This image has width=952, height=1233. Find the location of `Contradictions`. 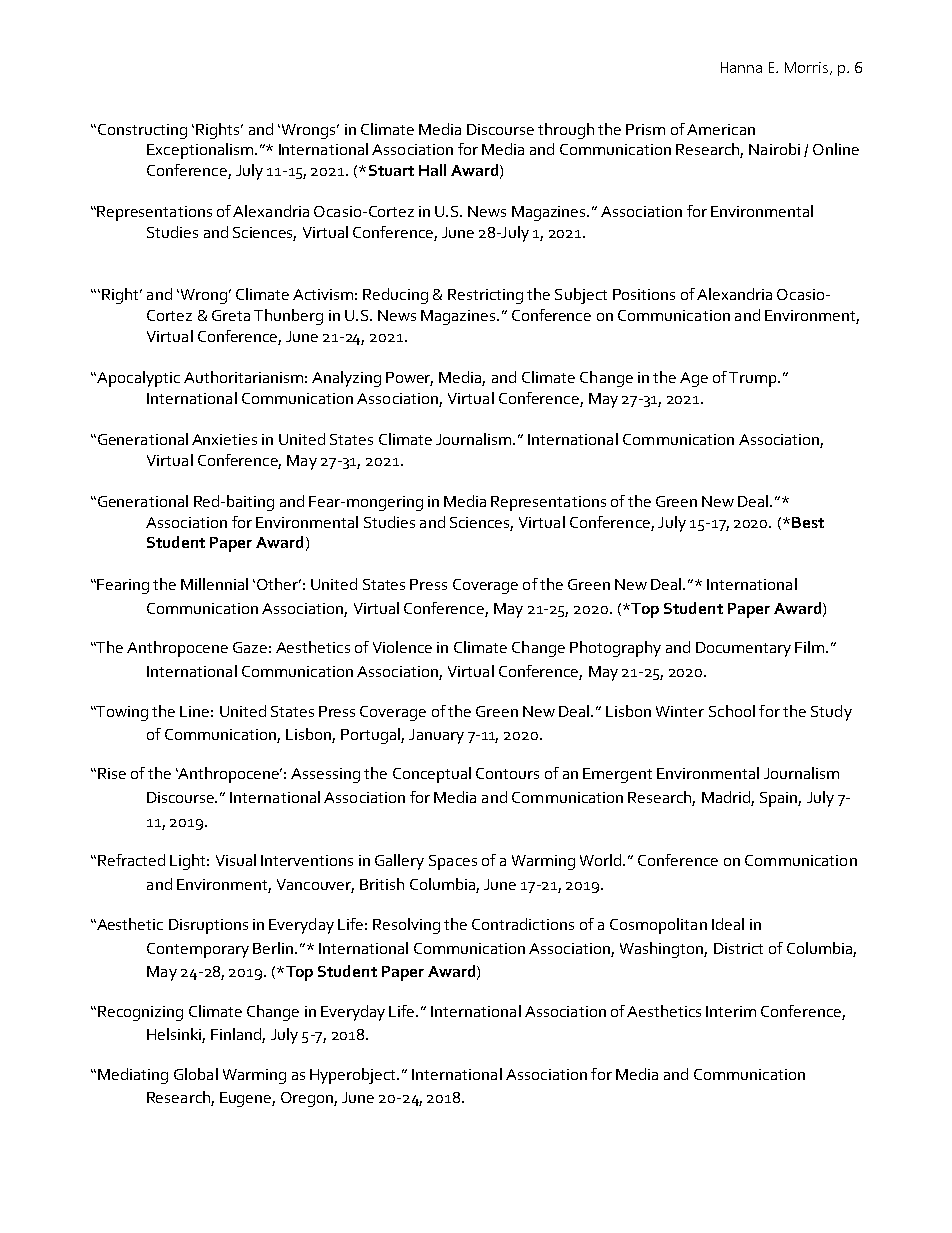

Contradictions is located at coordinates (523, 924).
